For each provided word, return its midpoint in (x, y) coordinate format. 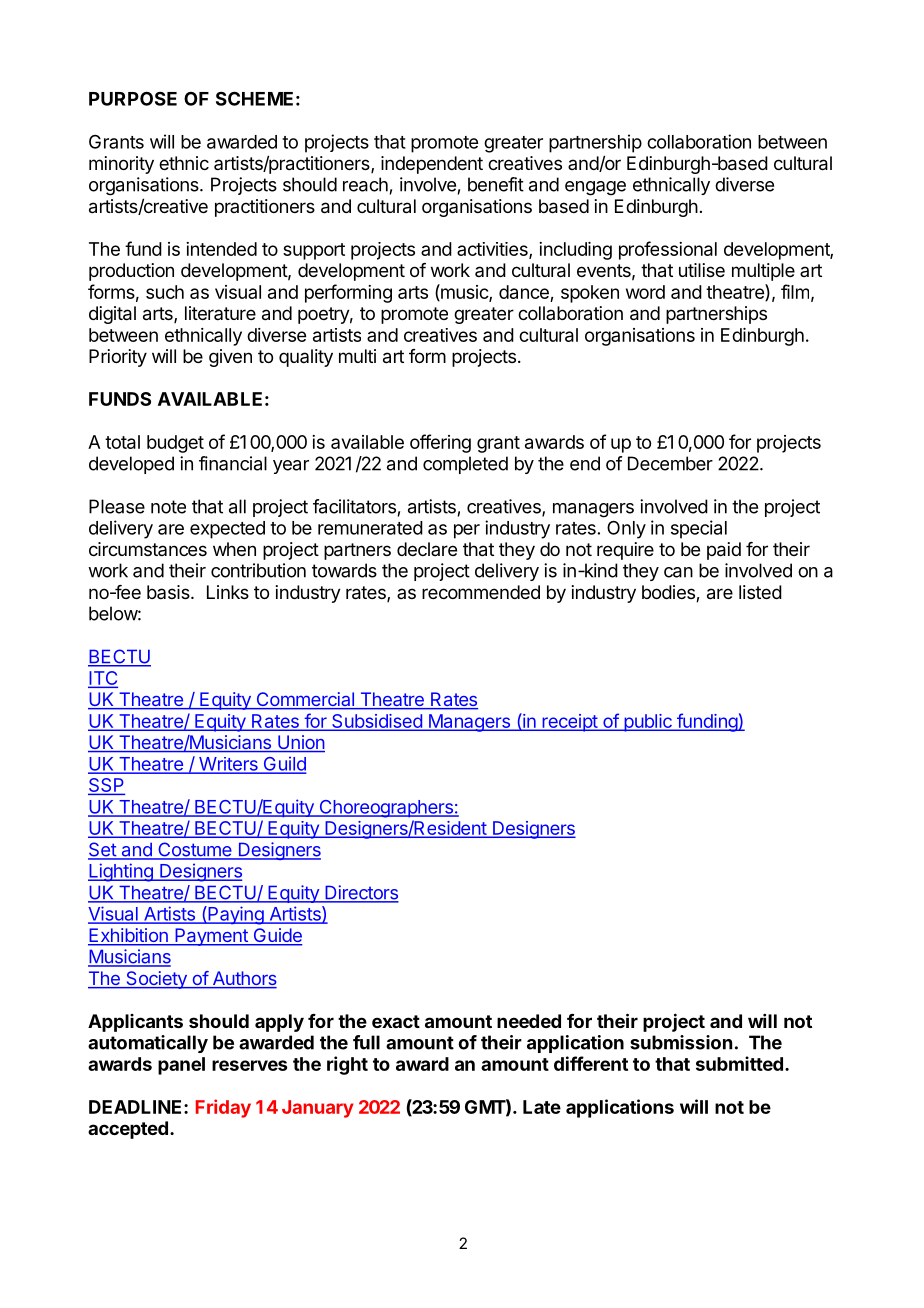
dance (524, 292)
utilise (702, 270)
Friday (223, 1108)
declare (427, 549)
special (699, 529)
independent (432, 165)
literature (220, 313)
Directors (361, 893)
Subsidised (377, 721)
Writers (228, 765)
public (648, 723)
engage (595, 188)
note (168, 507)
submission (681, 1042)
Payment (211, 937)
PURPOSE (133, 98)
